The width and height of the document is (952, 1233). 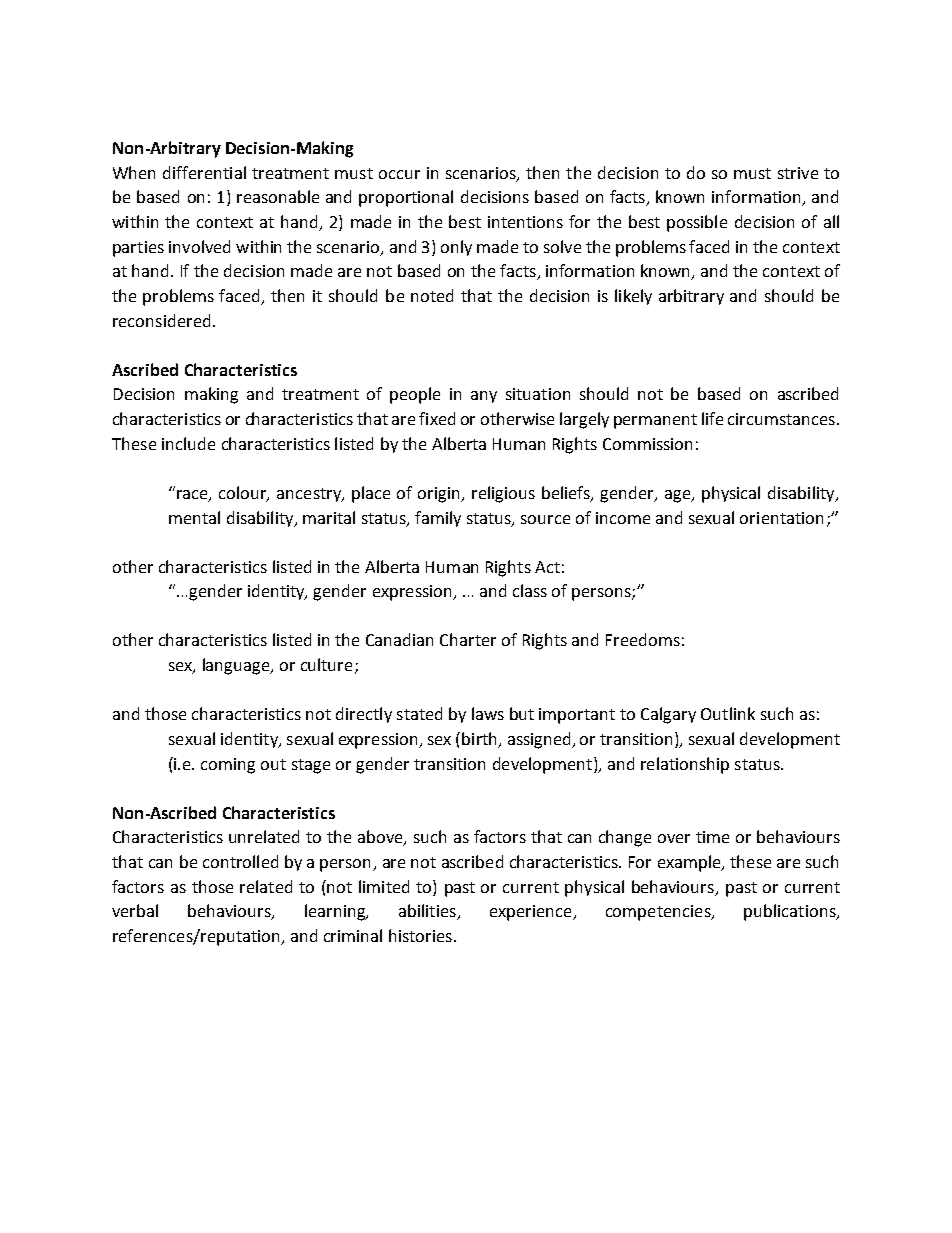 I want to click on verbal, so click(x=135, y=910).
